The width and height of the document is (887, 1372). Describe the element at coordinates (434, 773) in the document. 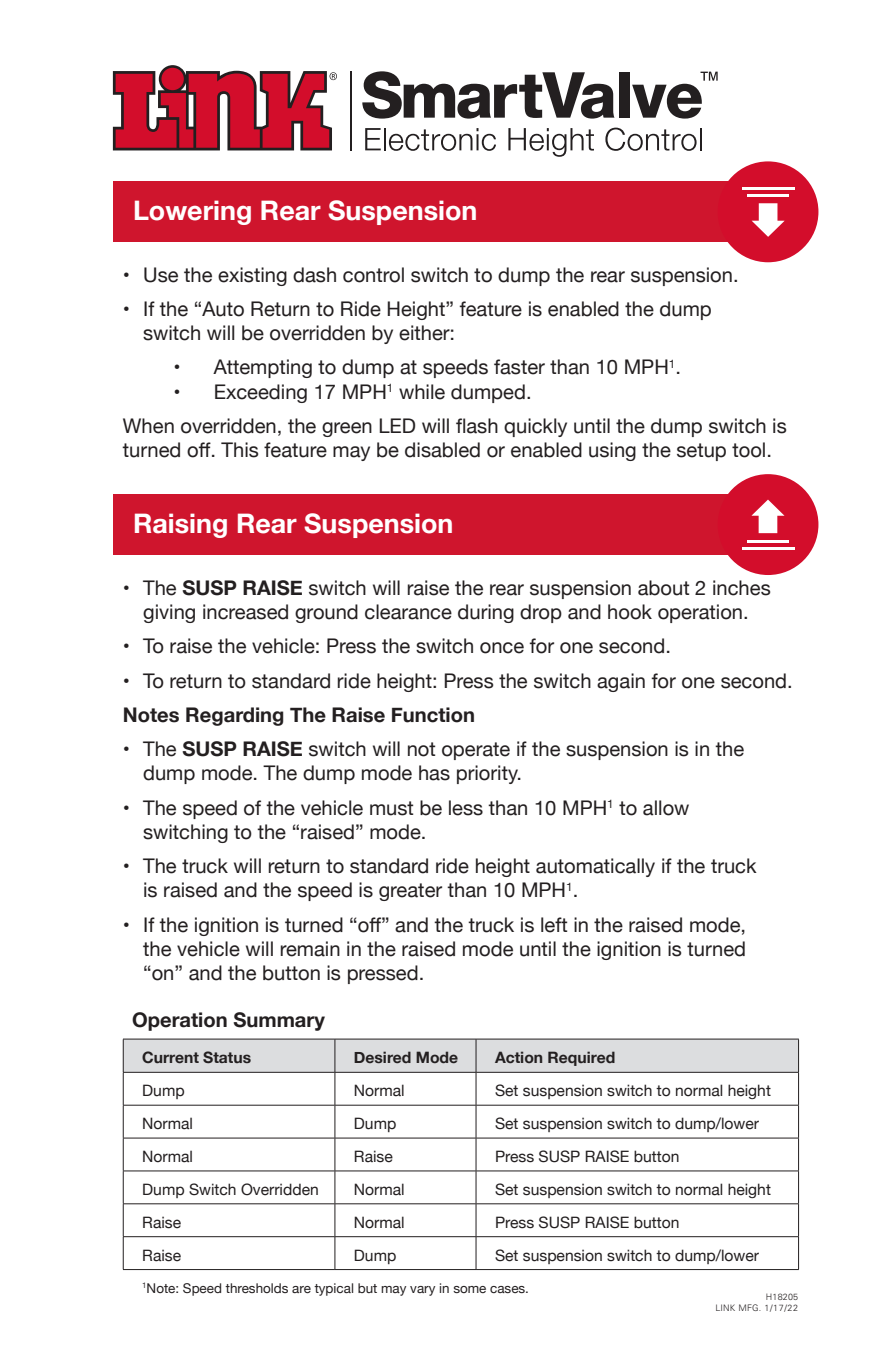

I see `has` at that location.
